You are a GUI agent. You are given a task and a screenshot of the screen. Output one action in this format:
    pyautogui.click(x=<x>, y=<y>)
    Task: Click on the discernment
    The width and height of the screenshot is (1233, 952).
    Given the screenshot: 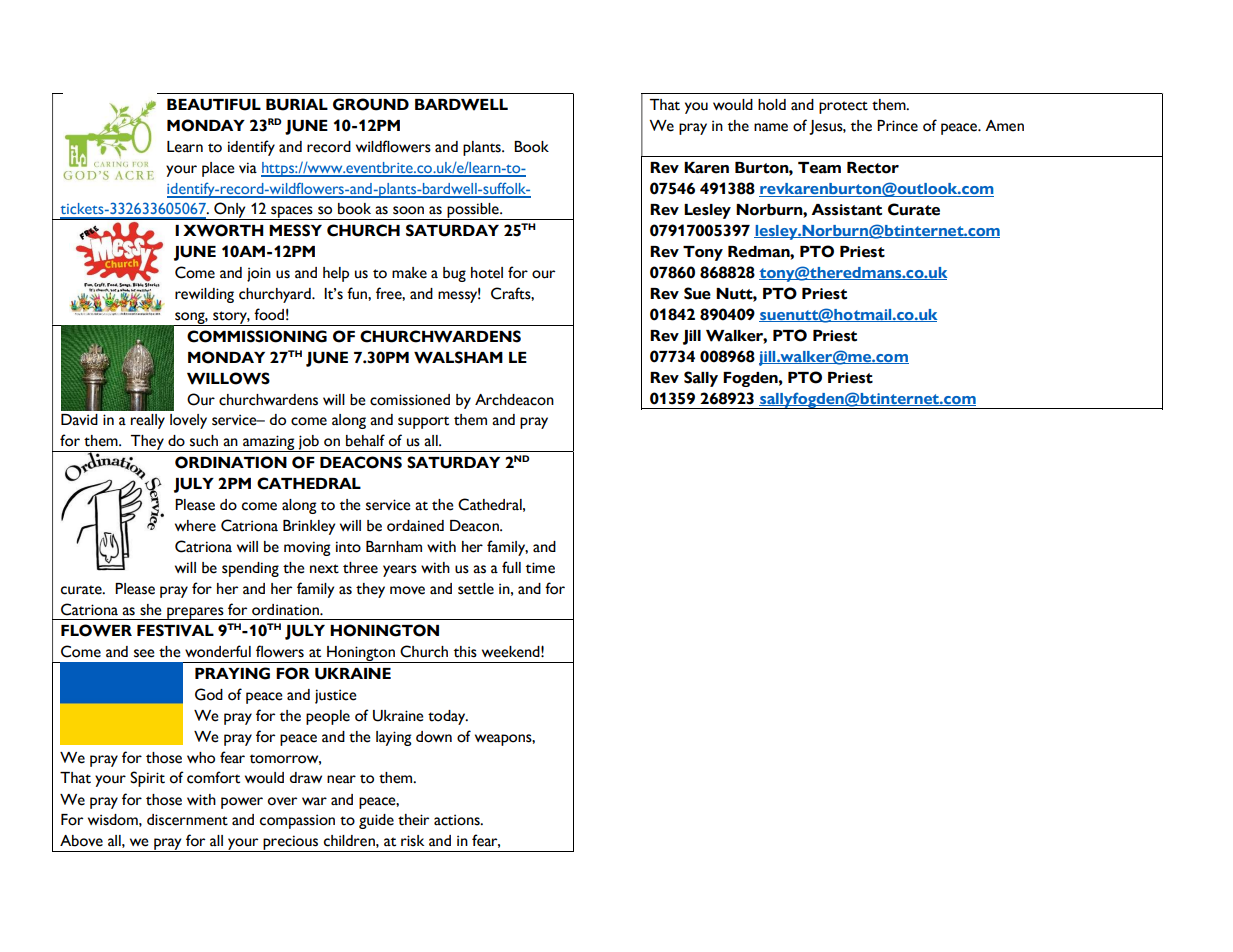 What is the action you would take?
    pyautogui.click(x=187, y=820)
